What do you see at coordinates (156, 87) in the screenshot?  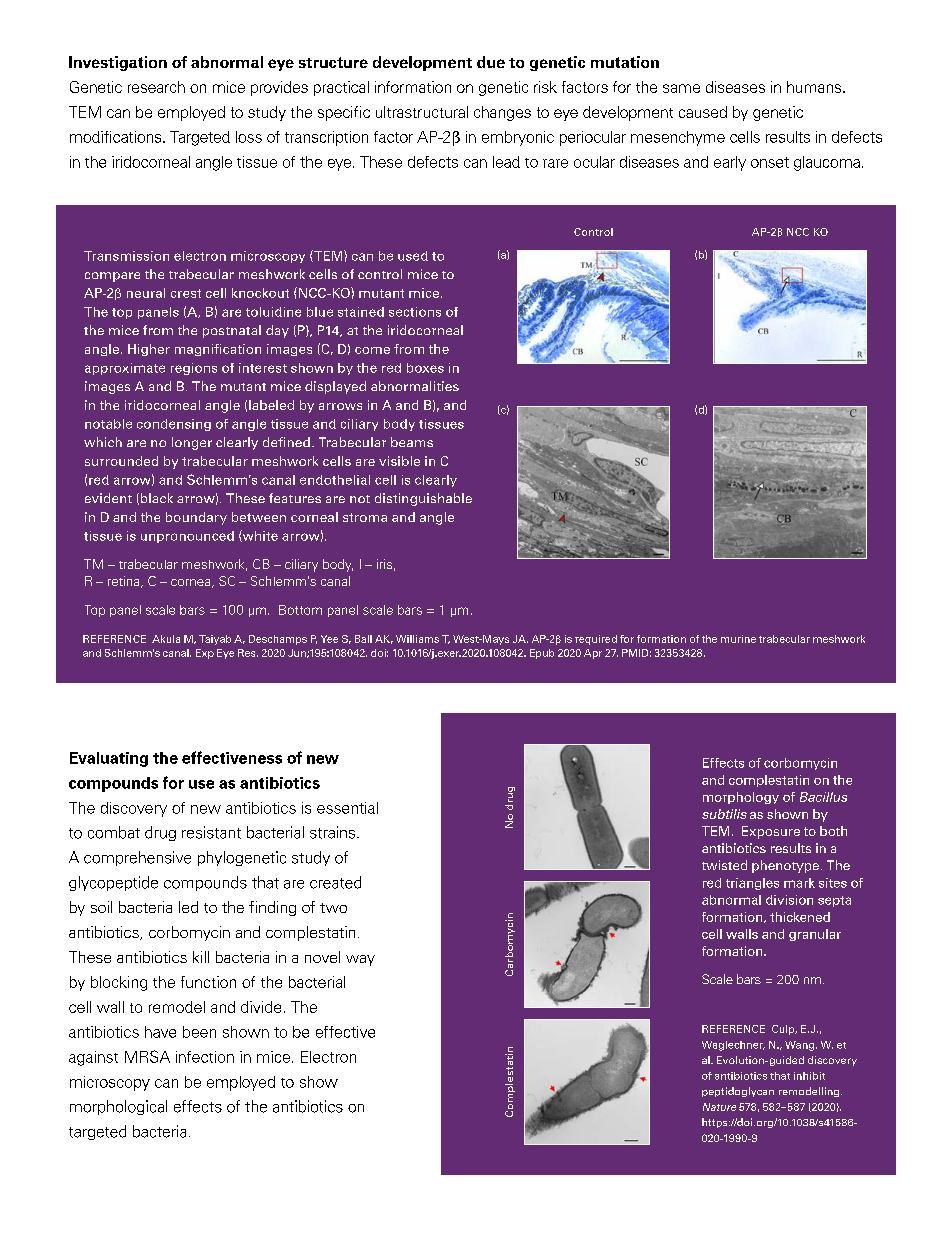 I see `research` at bounding box center [156, 87].
